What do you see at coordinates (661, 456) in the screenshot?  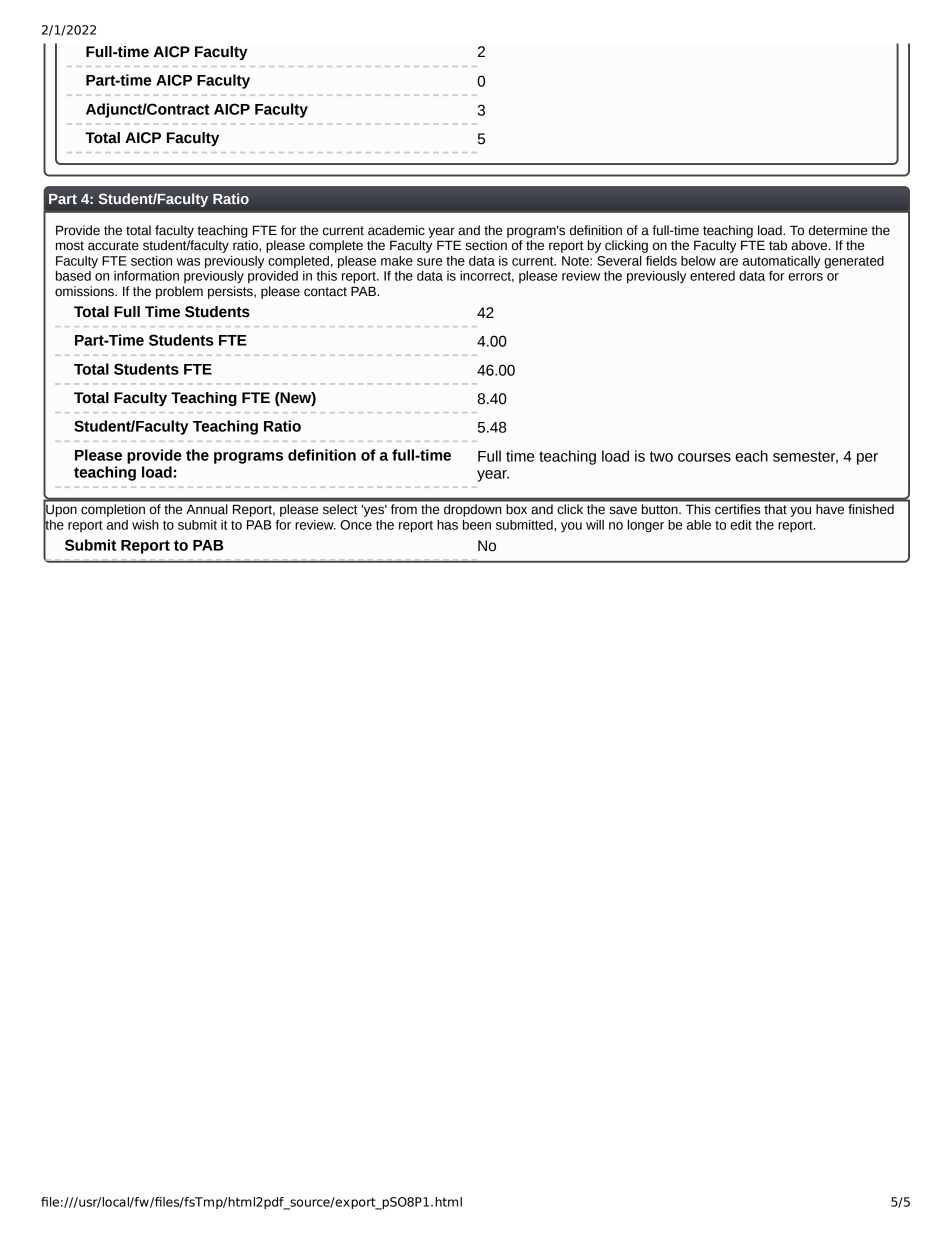 I see `two` at bounding box center [661, 456].
